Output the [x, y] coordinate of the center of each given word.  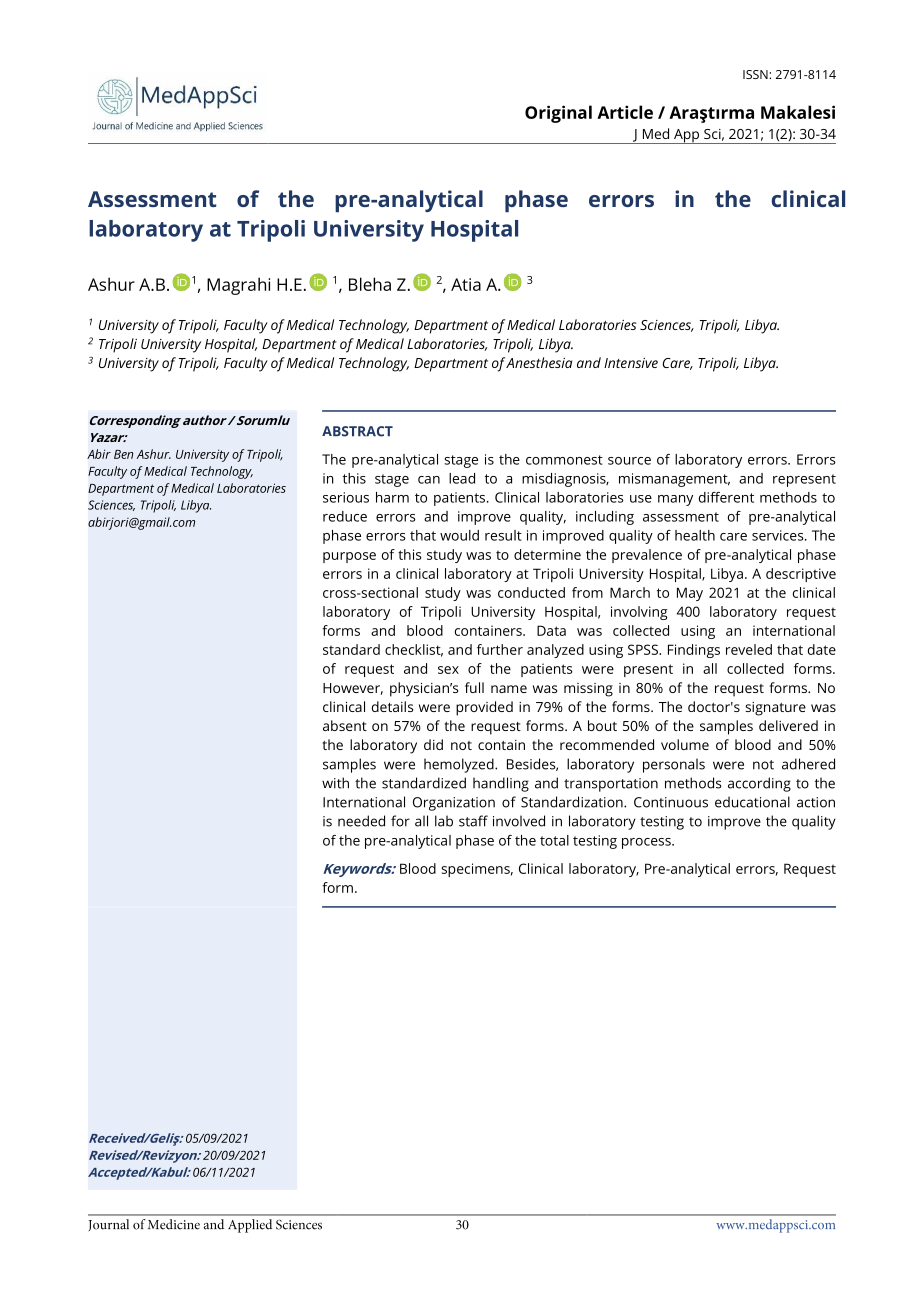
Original [558, 114]
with [335, 783]
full [474, 687]
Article [625, 112]
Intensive [631, 363]
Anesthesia [539, 362]
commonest [564, 460]
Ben [123, 454]
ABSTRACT [357, 431]
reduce [345, 516]
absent [345, 725]
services [779, 535]
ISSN [756, 74]
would [459, 535]
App [686, 136]
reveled [749, 649]
